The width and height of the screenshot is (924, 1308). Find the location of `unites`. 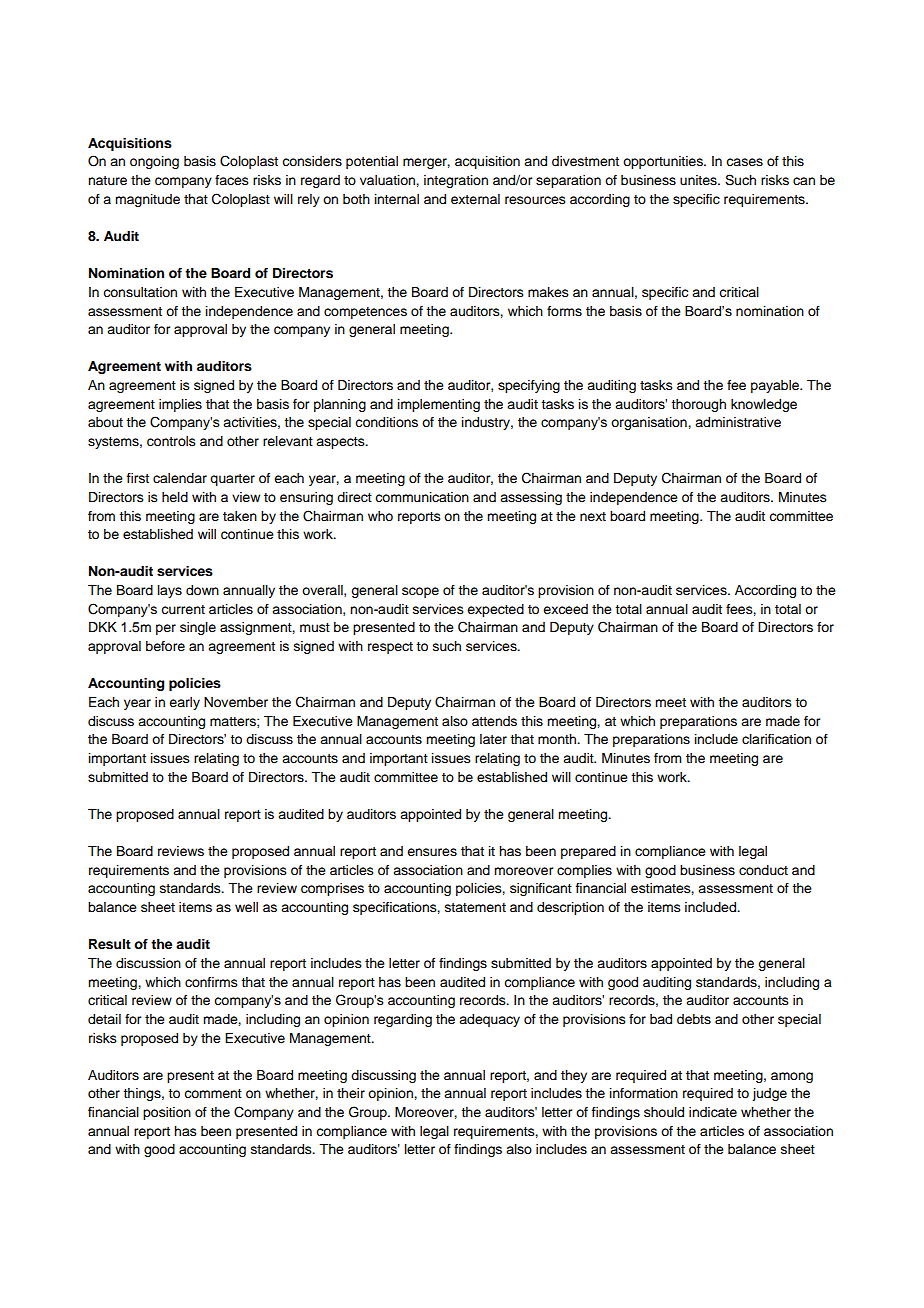

unites is located at coordinates (699, 180).
